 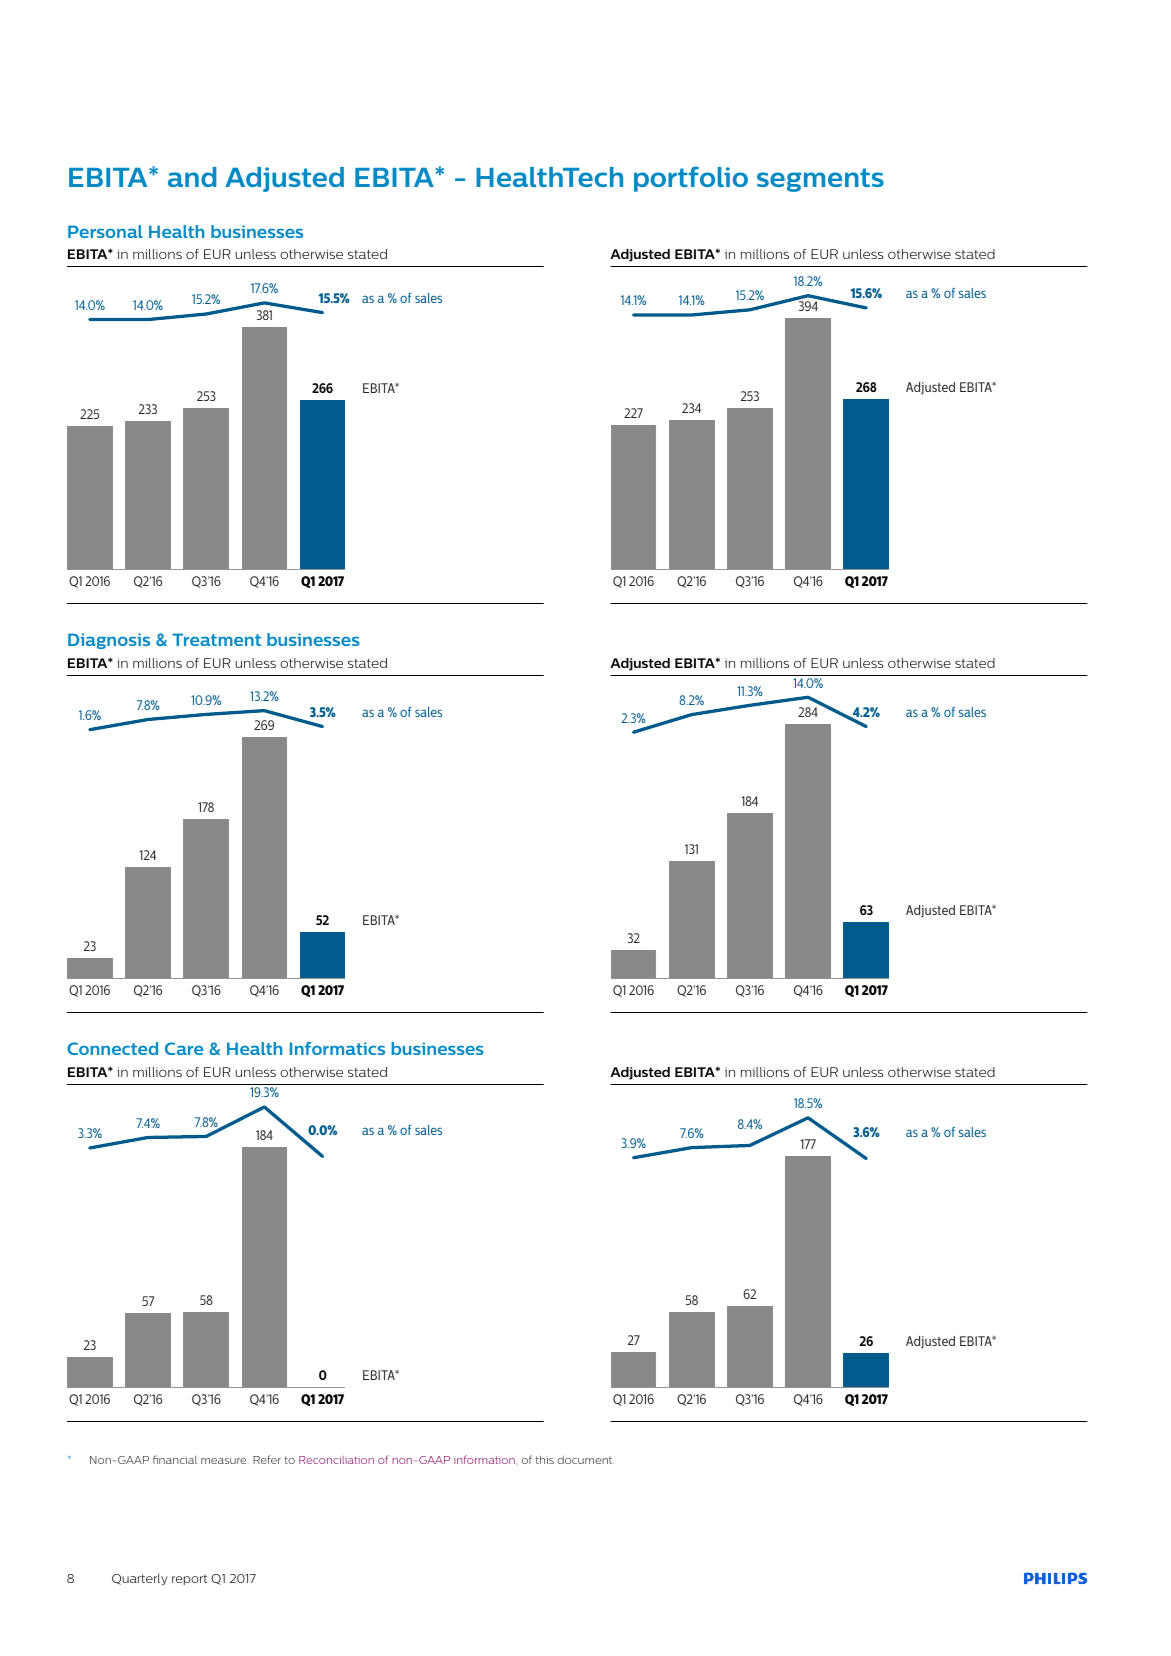 I want to click on this, so click(x=544, y=1460).
